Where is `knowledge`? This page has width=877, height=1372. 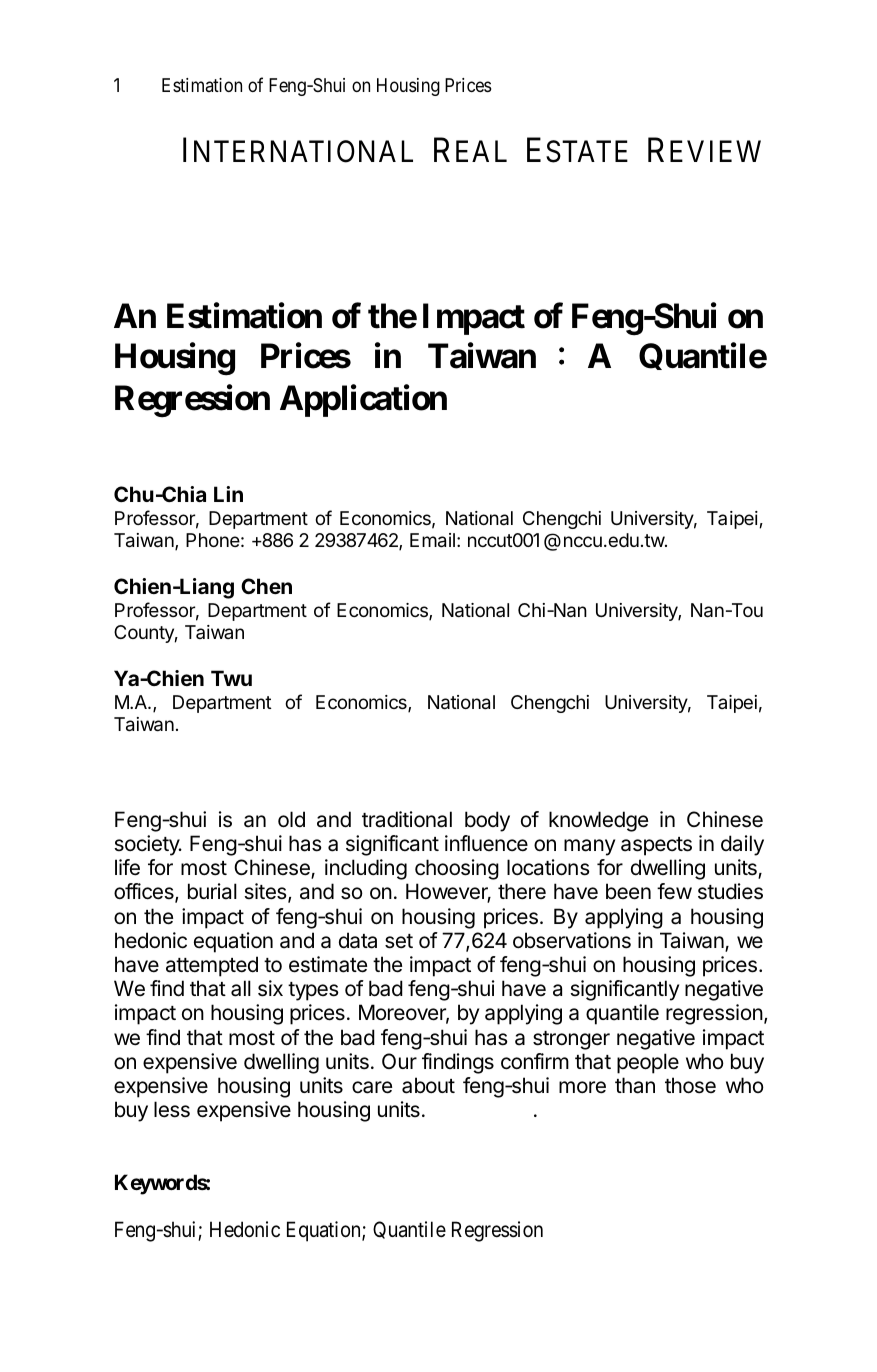
knowledge is located at coordinates (598, 821).
